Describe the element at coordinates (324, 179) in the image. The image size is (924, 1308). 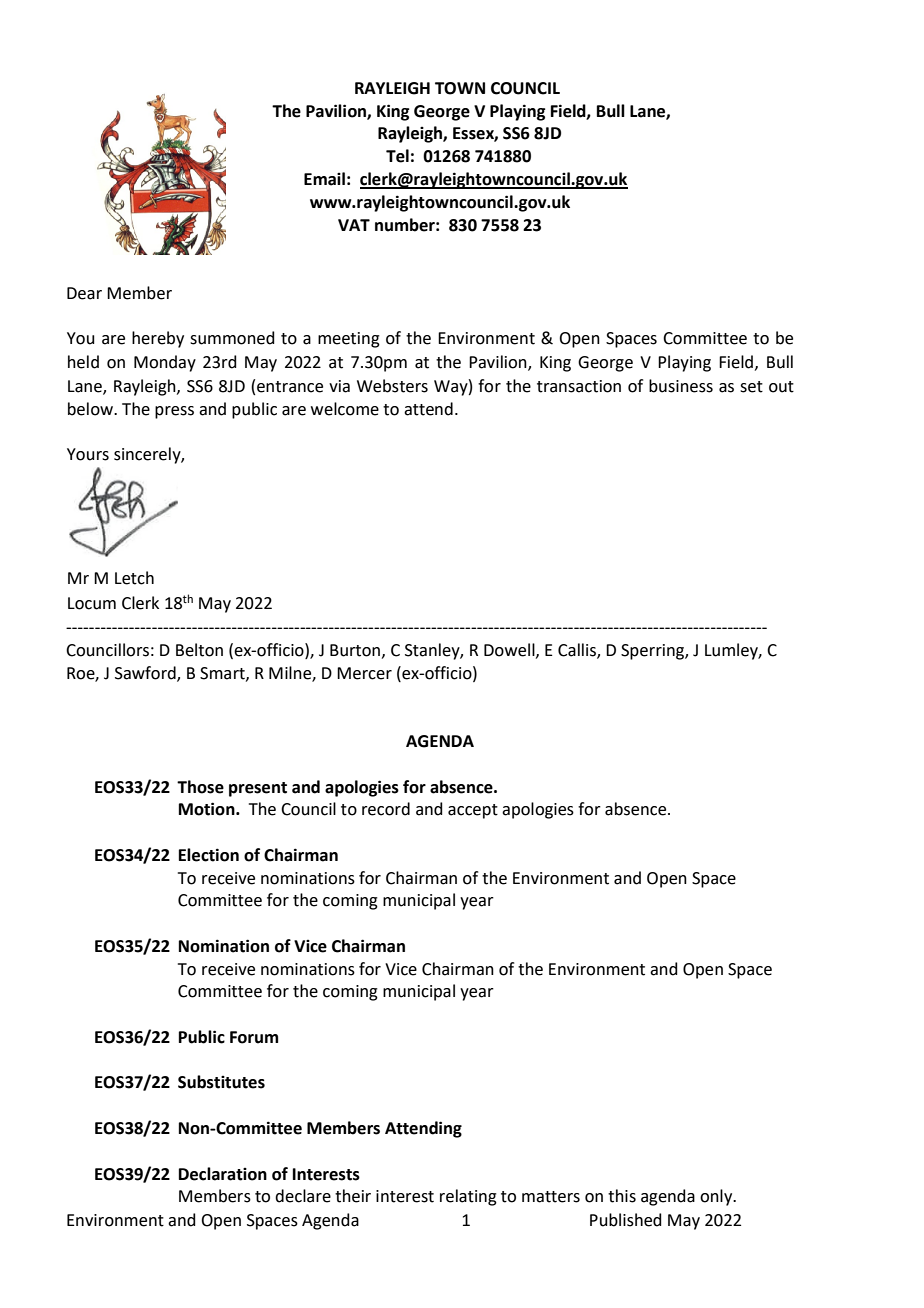
I see `Email` at that location.
